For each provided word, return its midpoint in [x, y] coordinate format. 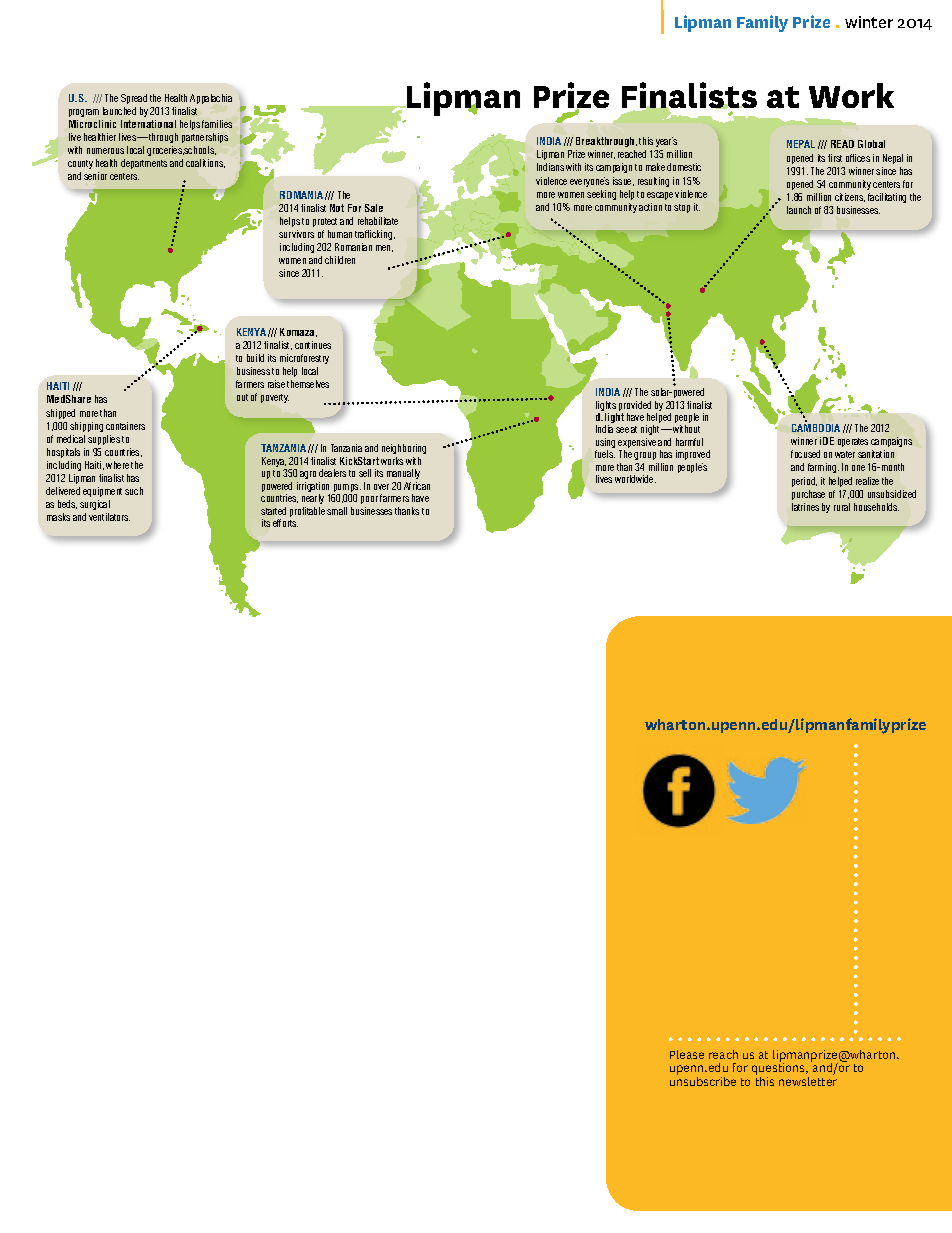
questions [779, 1069]
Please [687, 1054]
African [417, 486]
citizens [850, 197]
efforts [285, 523]
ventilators [109, 517]
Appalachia [211, 99]
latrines [805, 507]
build [255, 358]
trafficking [375, 235]
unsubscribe [703, 1081]
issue [623, 181]
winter [869, 22]
